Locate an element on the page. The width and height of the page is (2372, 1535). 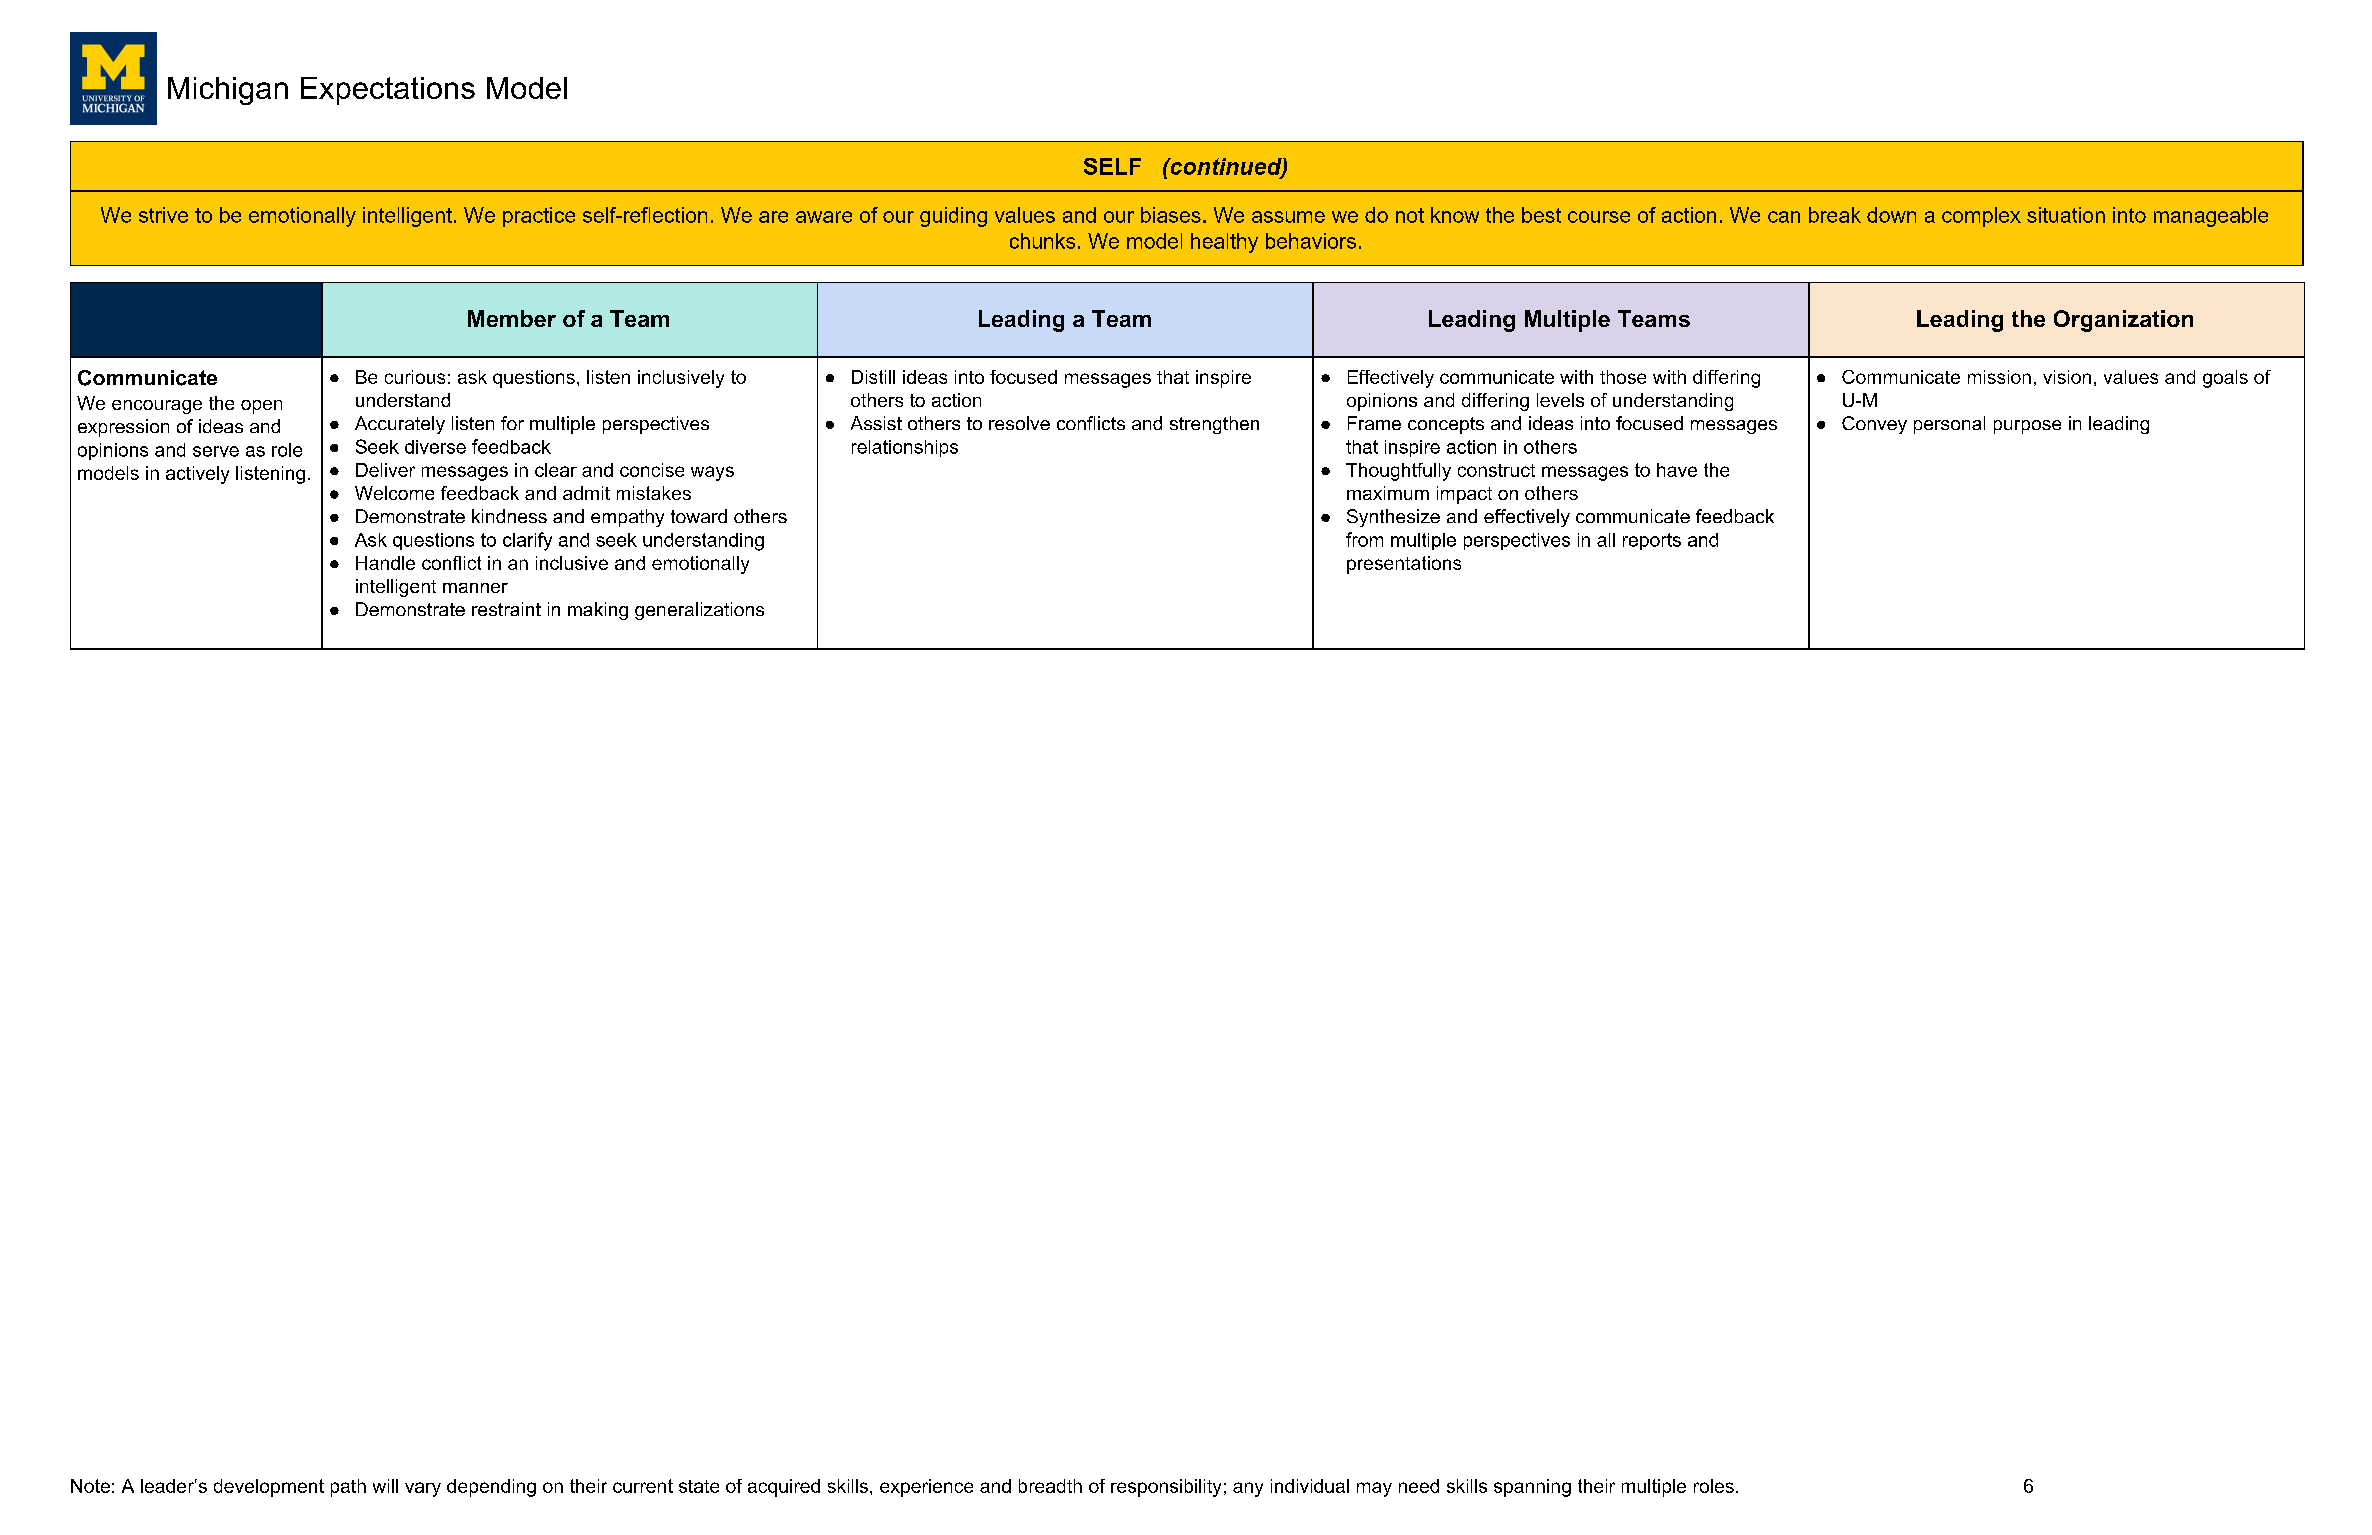
Expectations is located at coordinates (388, 91).
